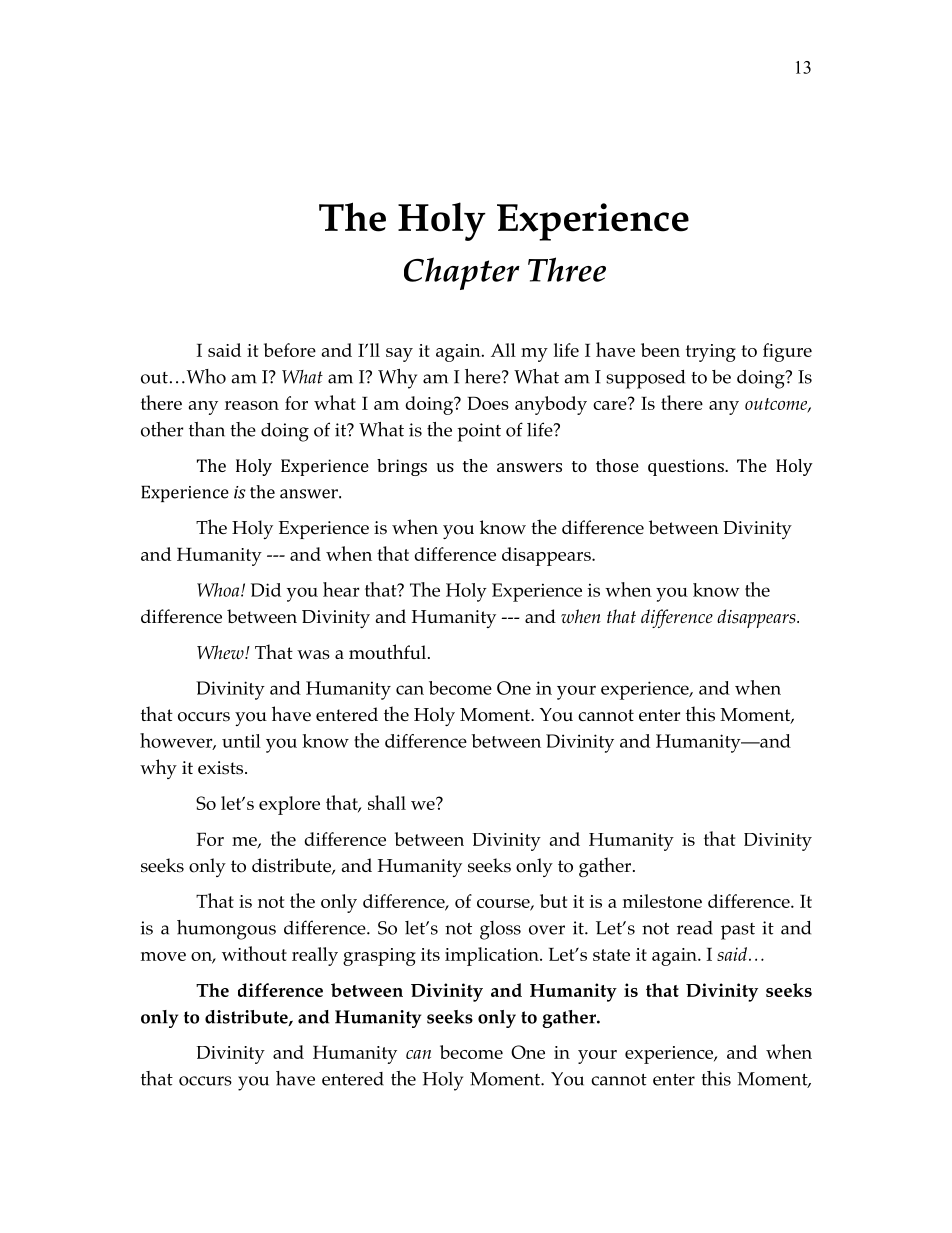 Image resolution: width=952 pixels, height=1233 pixels. Describe the element at coordinates (500, 930) in the page. I see `gloss` at that location.
